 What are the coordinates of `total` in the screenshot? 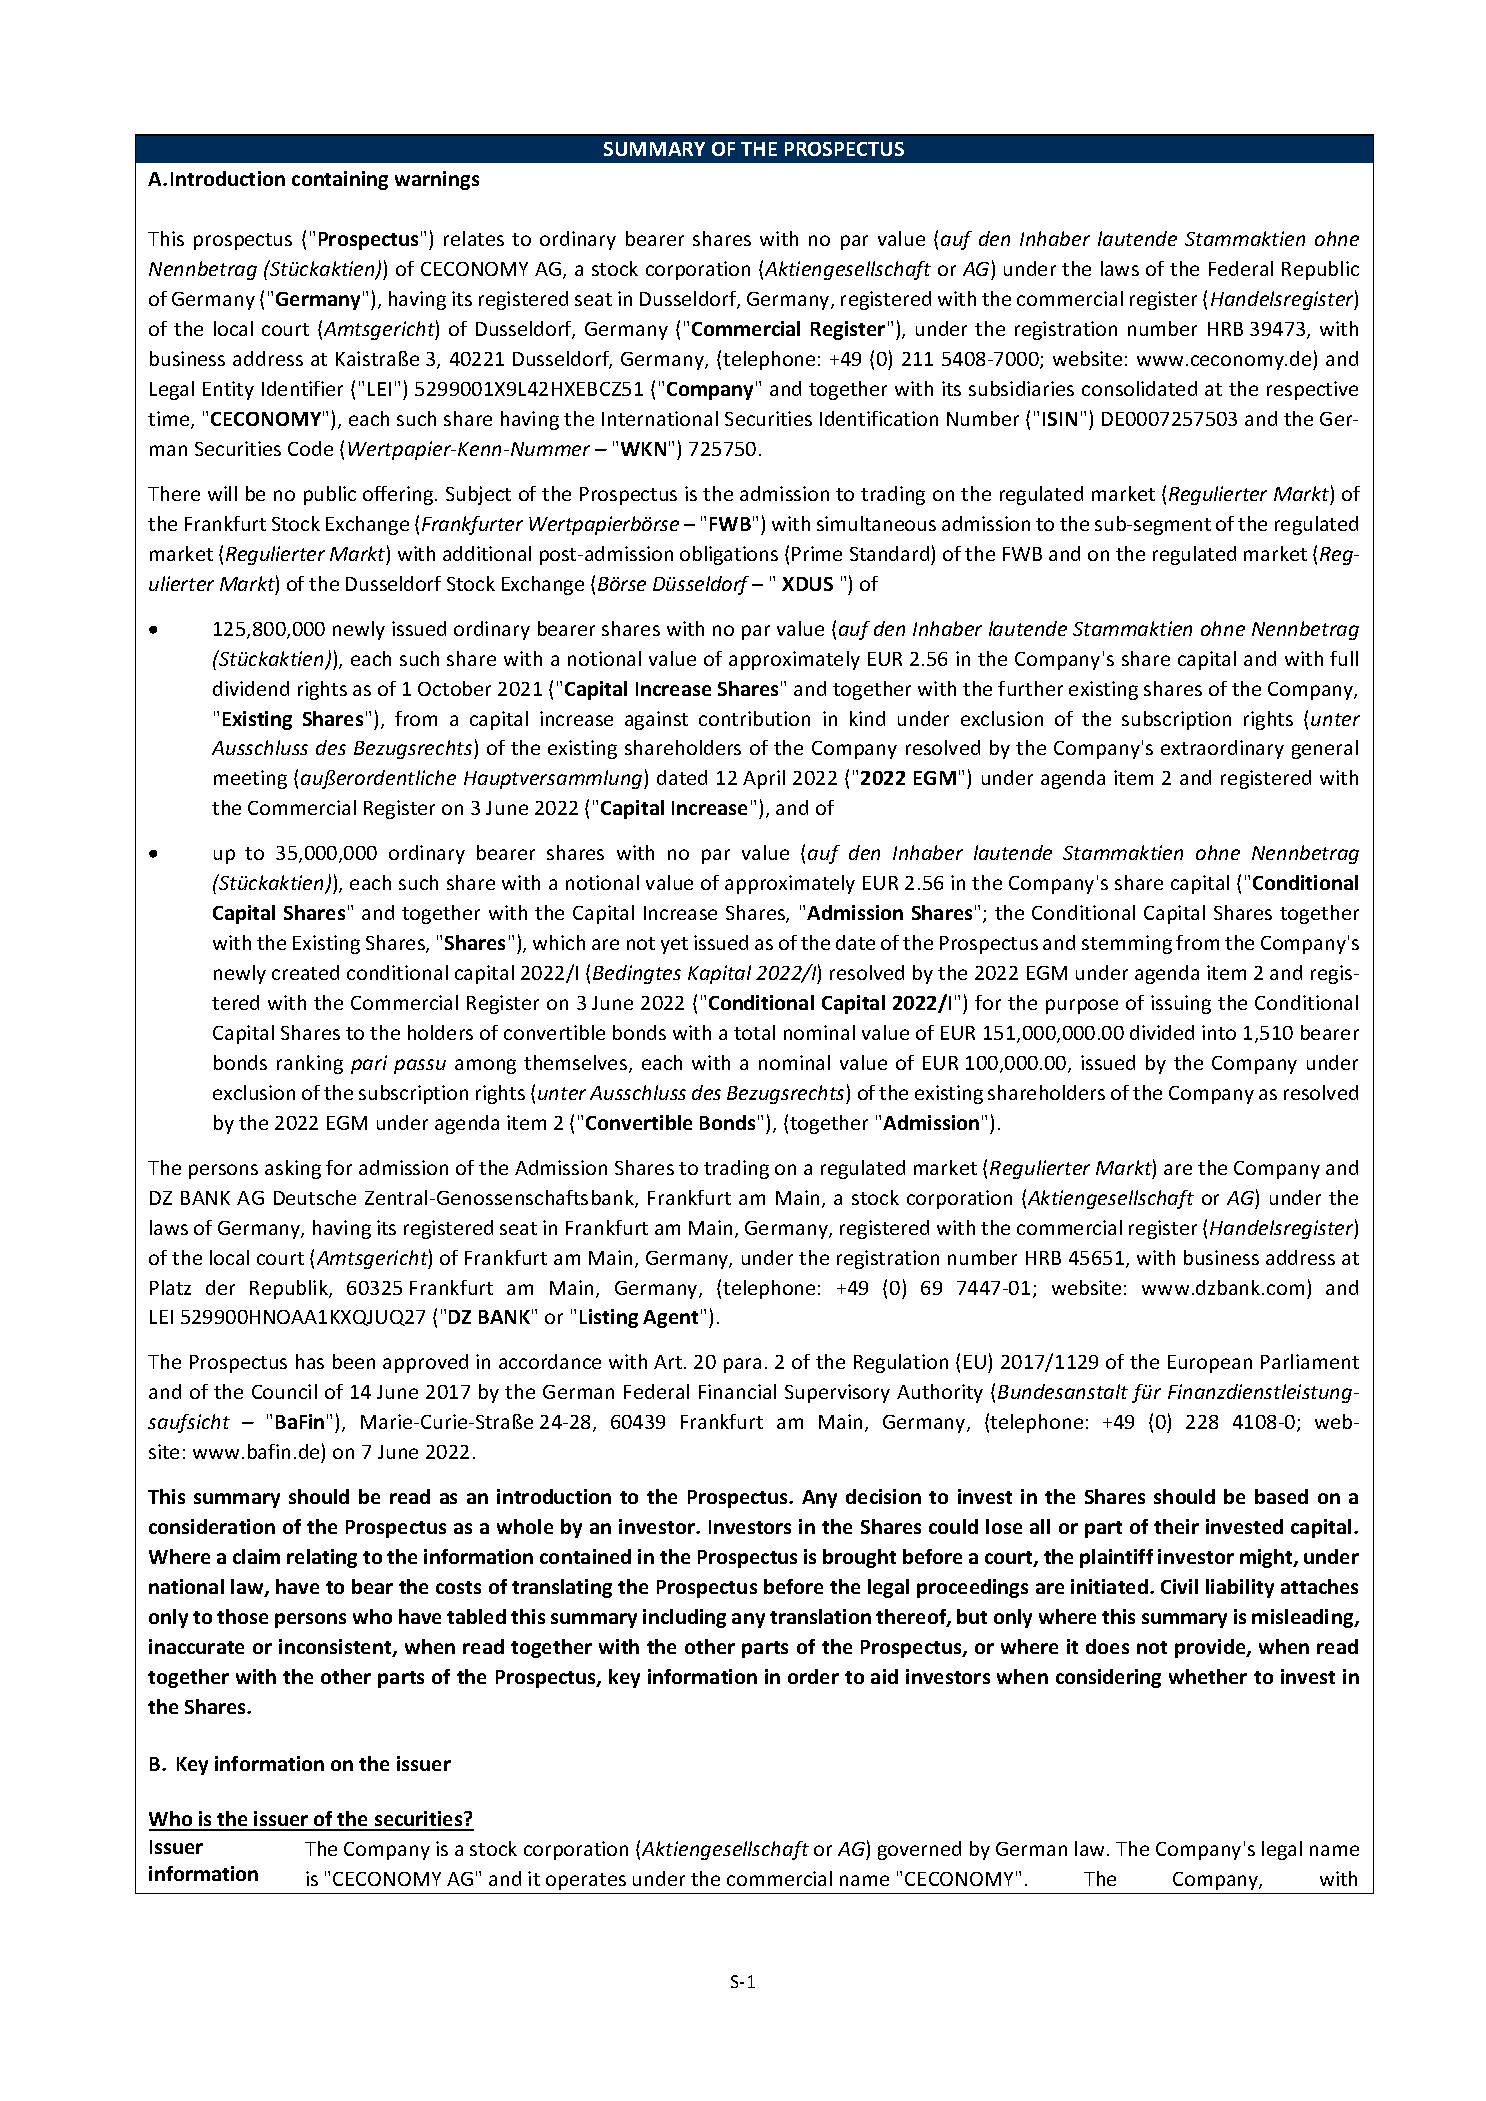 It's located at (754, 1032).
